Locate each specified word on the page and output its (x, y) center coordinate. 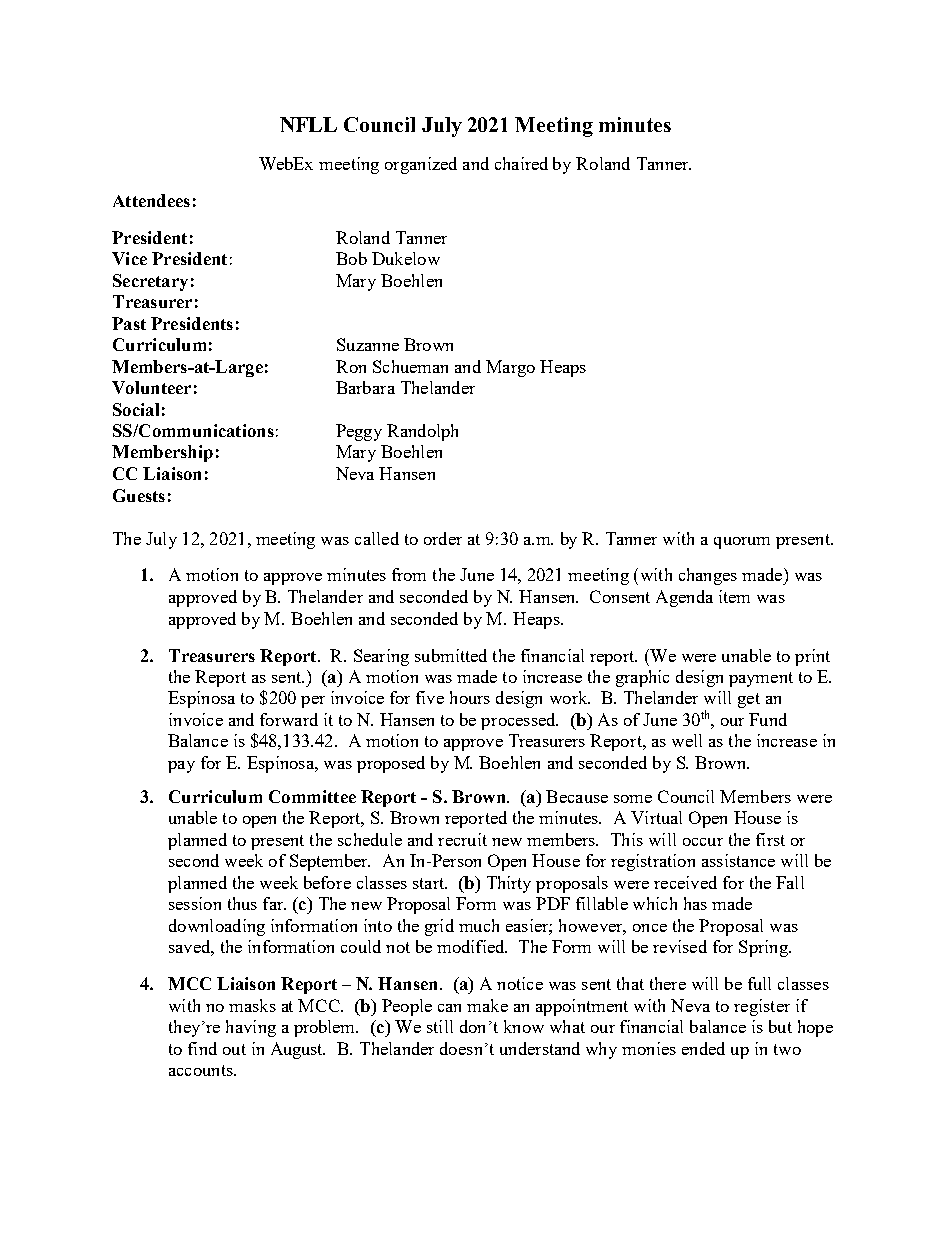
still (440, 1026)
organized (421, 165)
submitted (451, 655)
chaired (521, 163)
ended (703, 1048)
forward (289, 719)
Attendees (151, 200)
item (734, 596)
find (202, 1048)
